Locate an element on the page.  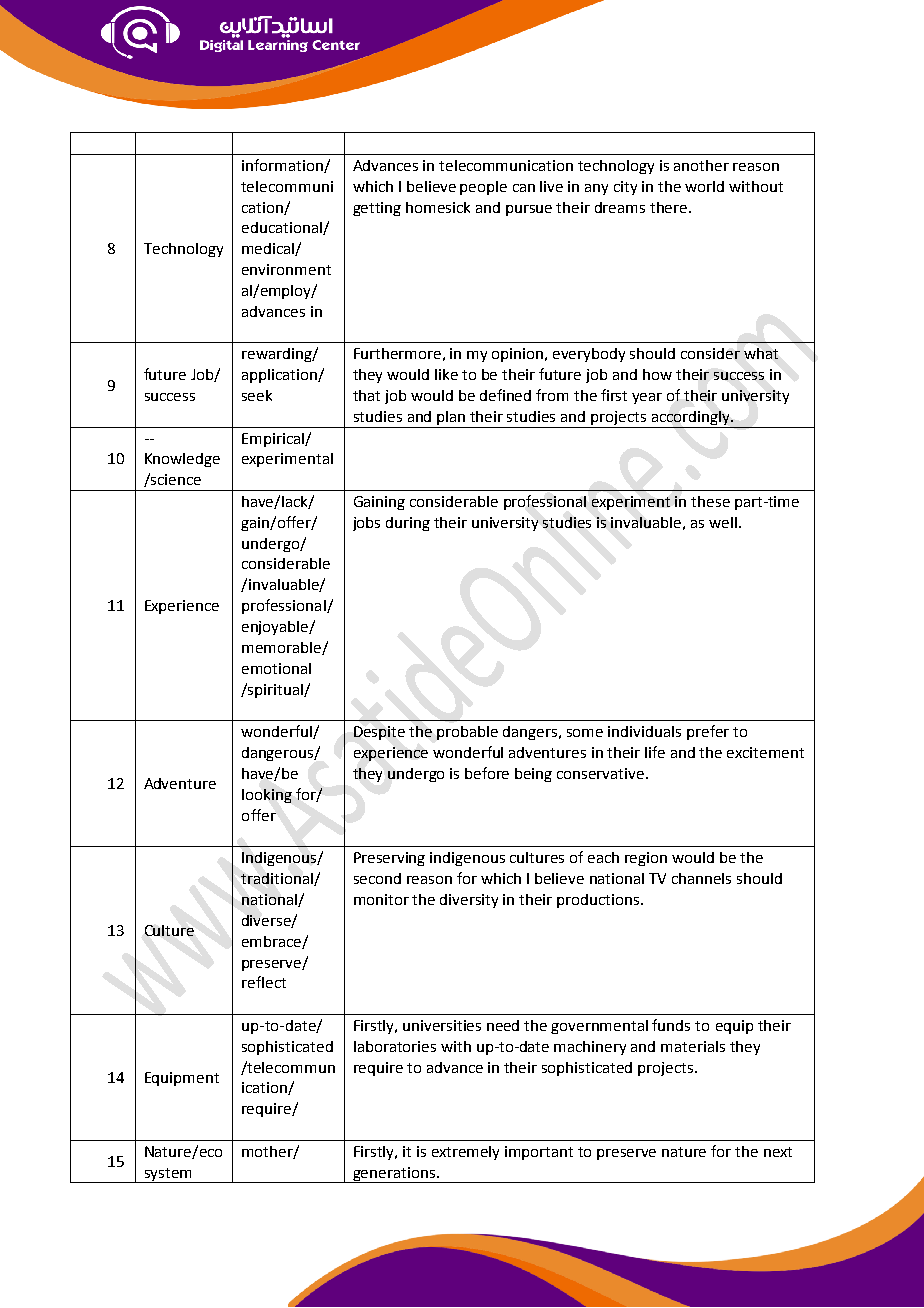
people is located at coordinates (483, 188).
